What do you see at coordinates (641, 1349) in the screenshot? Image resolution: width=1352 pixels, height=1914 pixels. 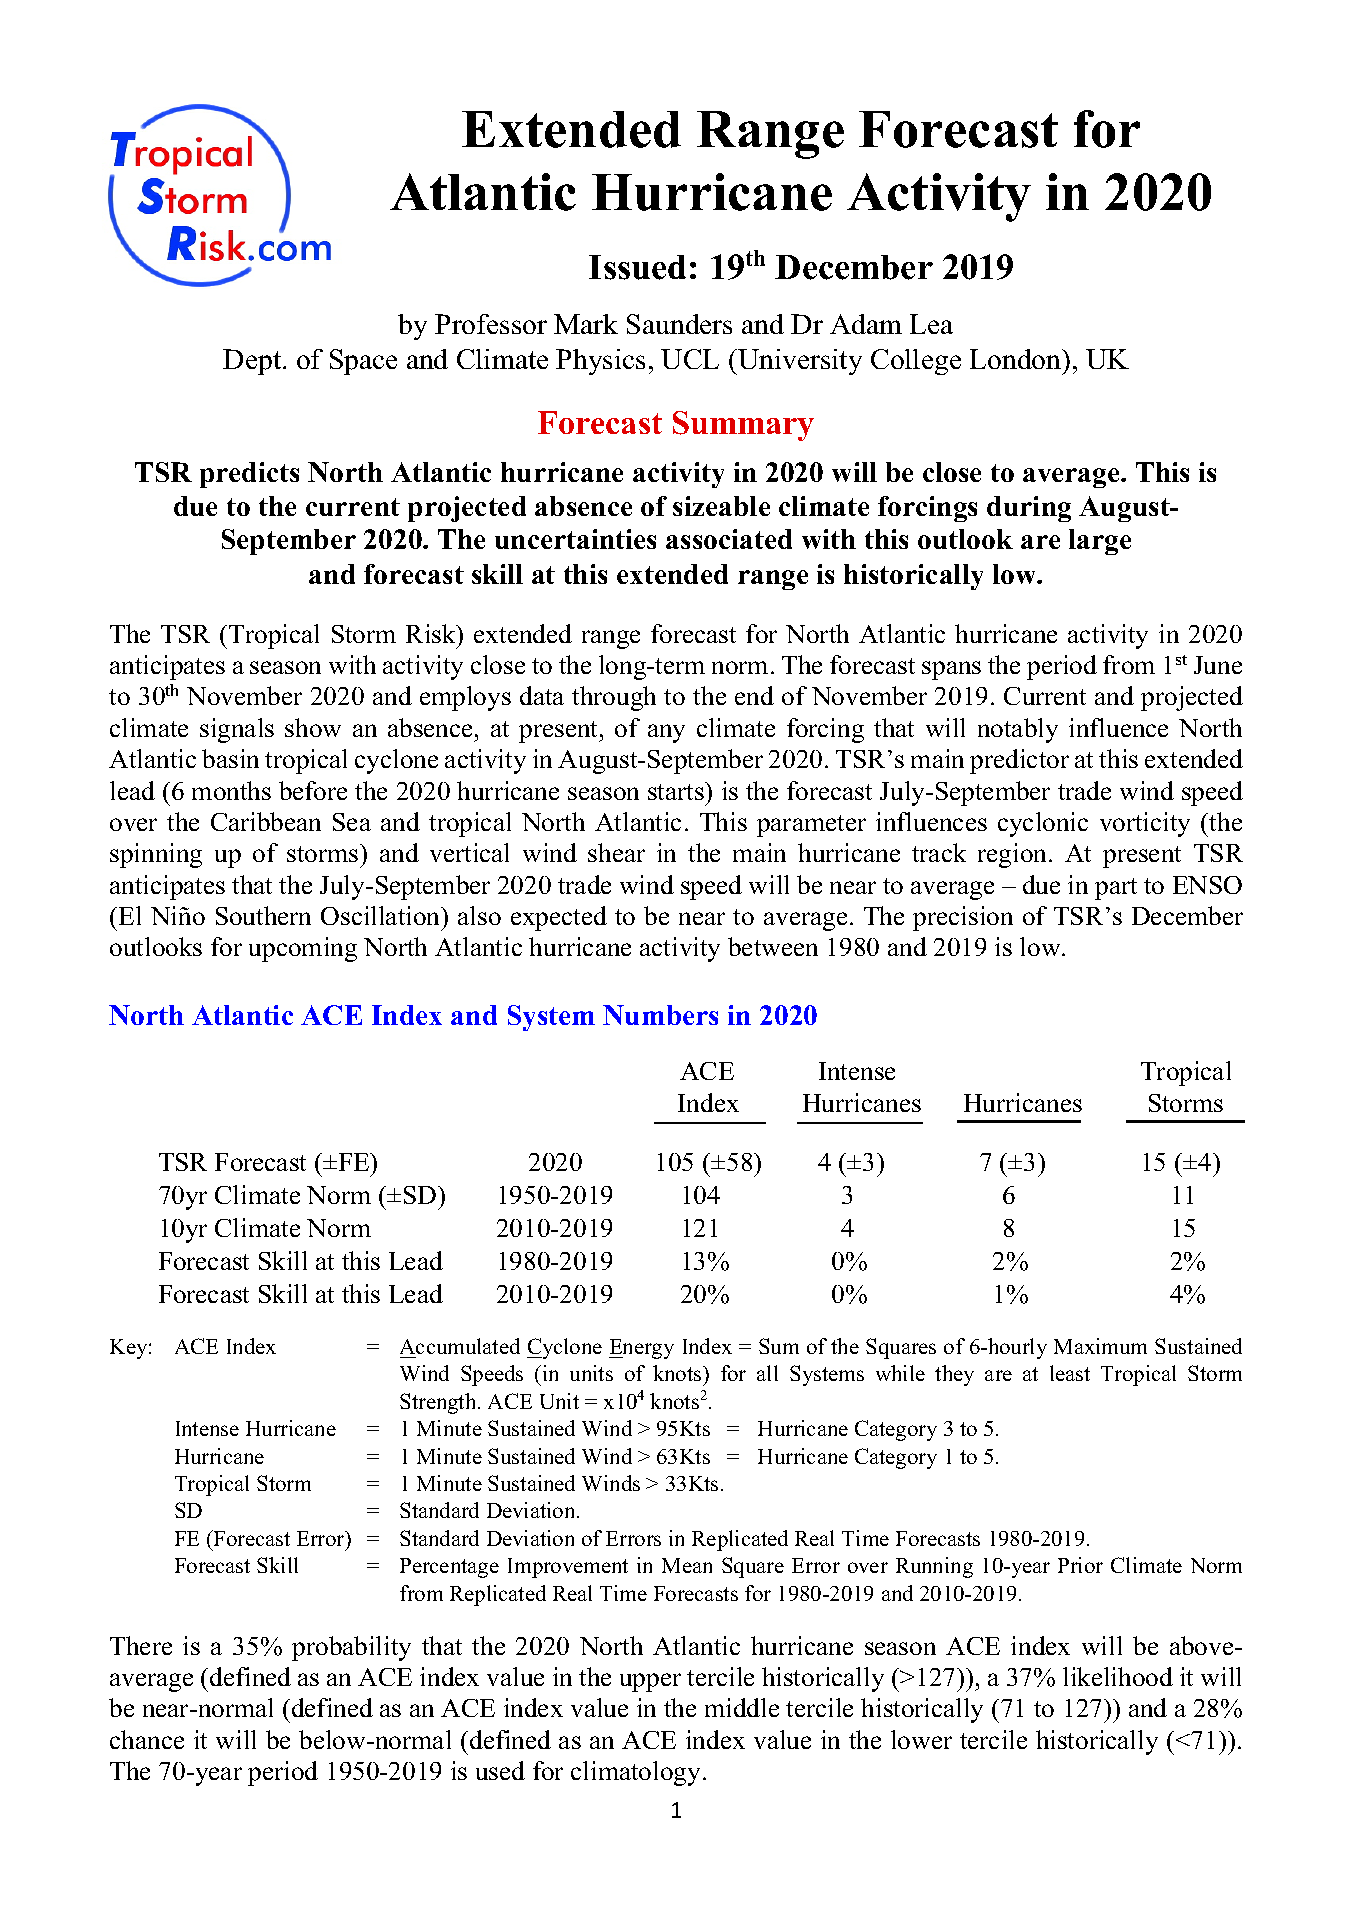 I see `Energy` at bounding box center [641, 1349].
